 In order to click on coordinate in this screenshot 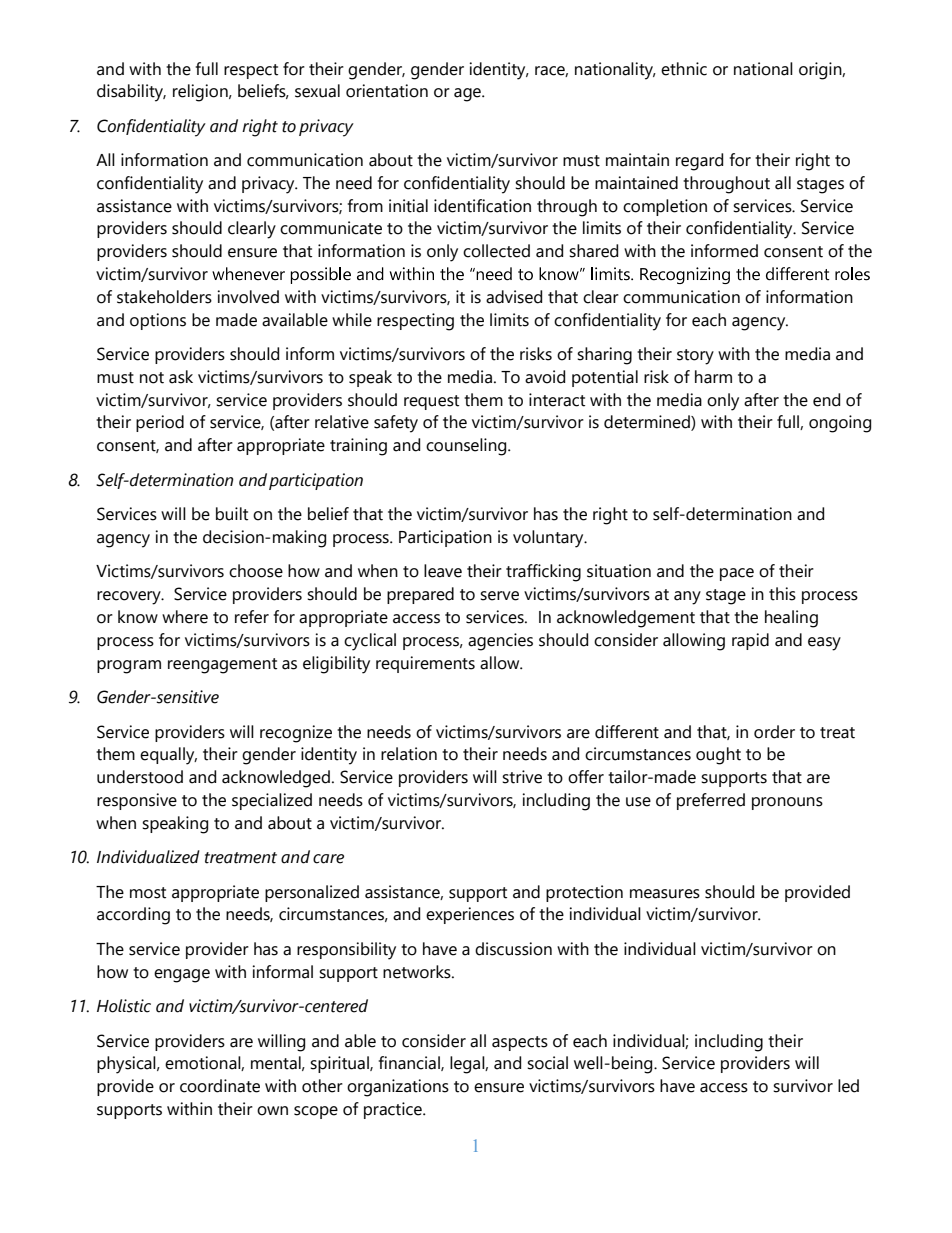, I will do `click(220, 1086)`.
